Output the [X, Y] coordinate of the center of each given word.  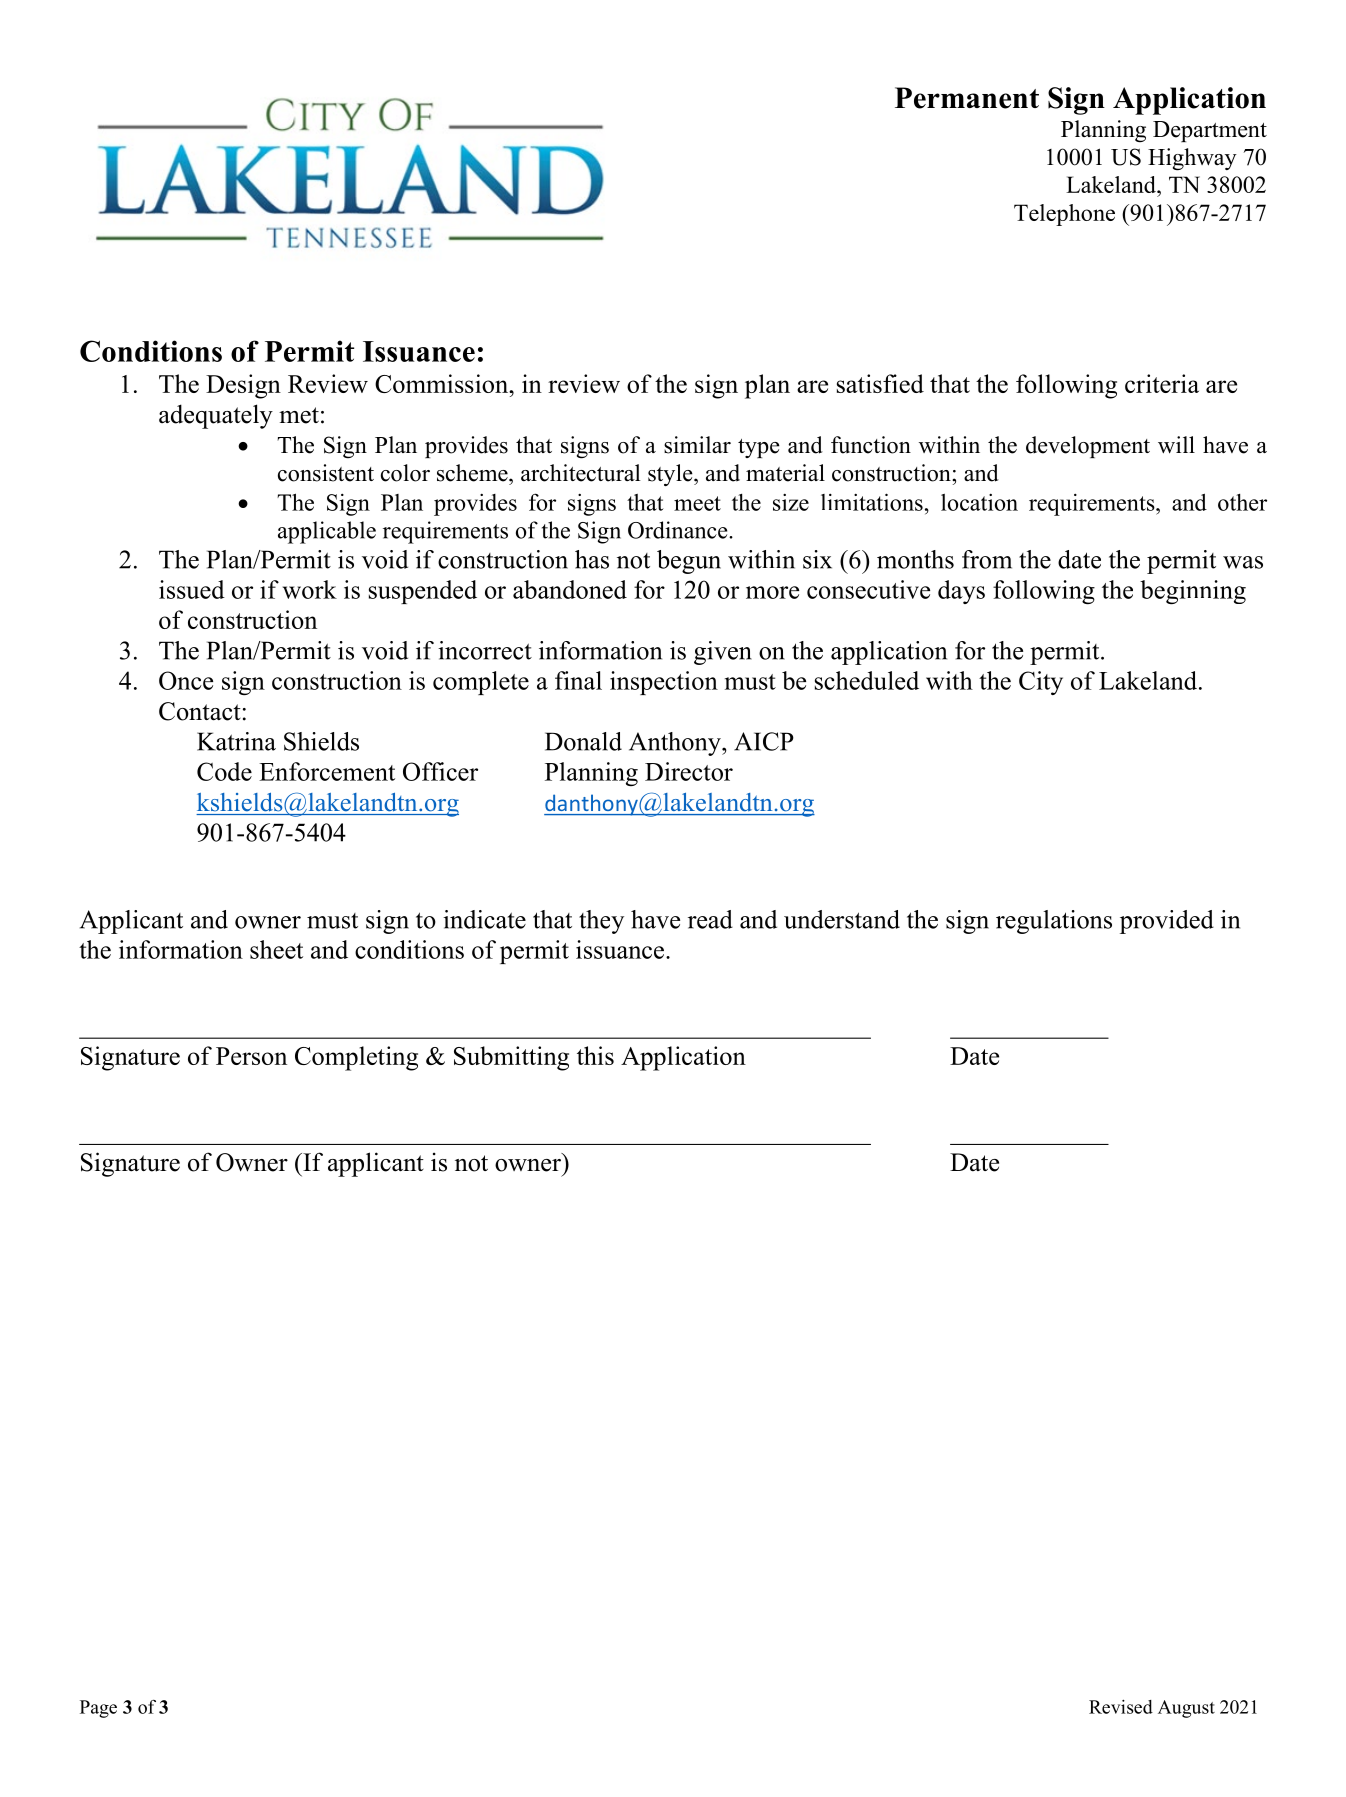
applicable [327, 532]
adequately [216, 416]
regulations [1054, 922]
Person [251, 1056]
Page [98, 1709]
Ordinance [679, 530]
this [595, 1055]
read [710, 919]
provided [1167, 922]
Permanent [967, 98]
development [1088, 447]
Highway [1192, 159]
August [1186, 1709]
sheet [276, 949]
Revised [1121, 1707]
